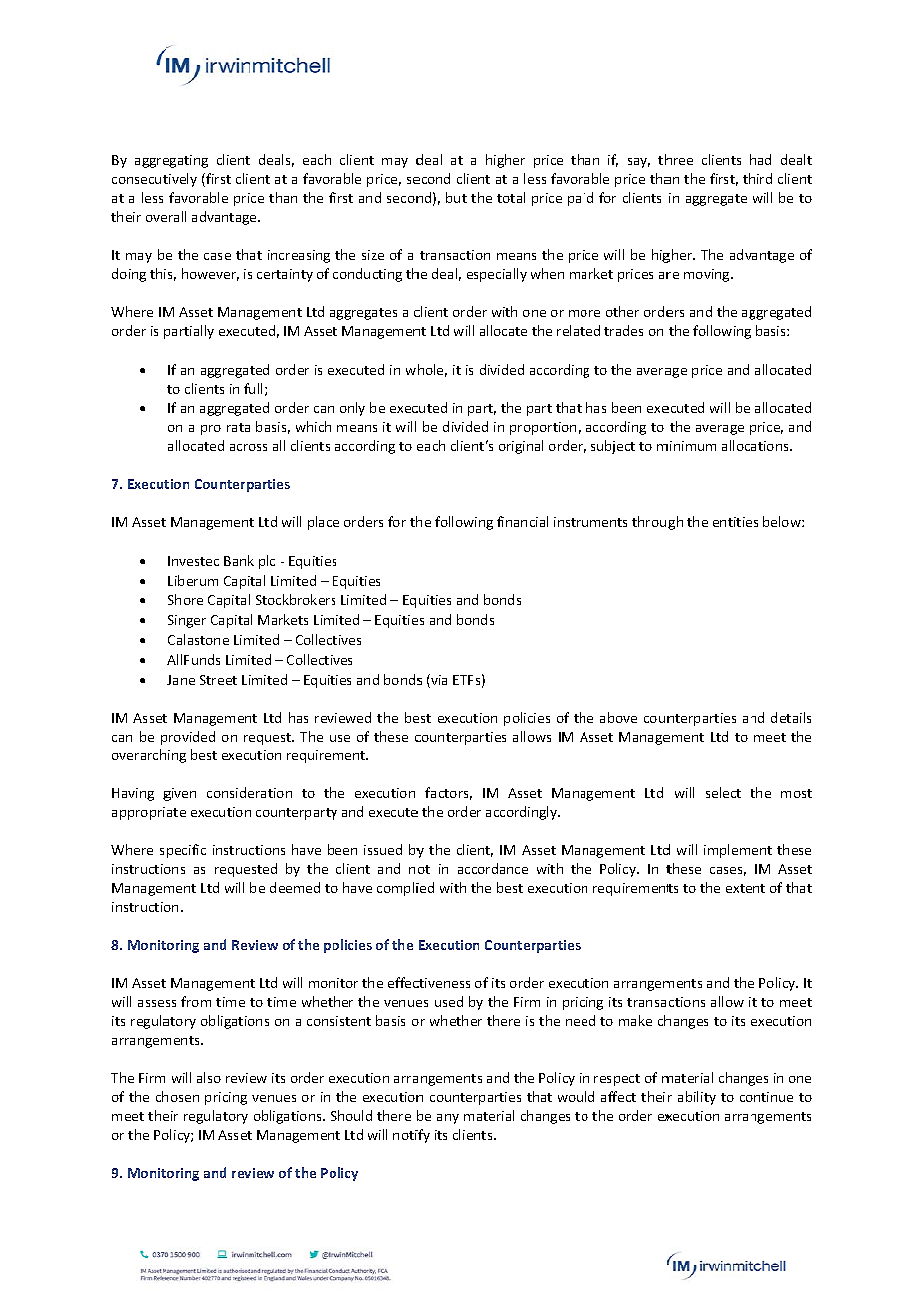 Image resolution: width=924 pixels, height=1308 pixels. Describe the element at coordinates (295, 599) in the screenshot. I see `Stockbrokers` at that location.
